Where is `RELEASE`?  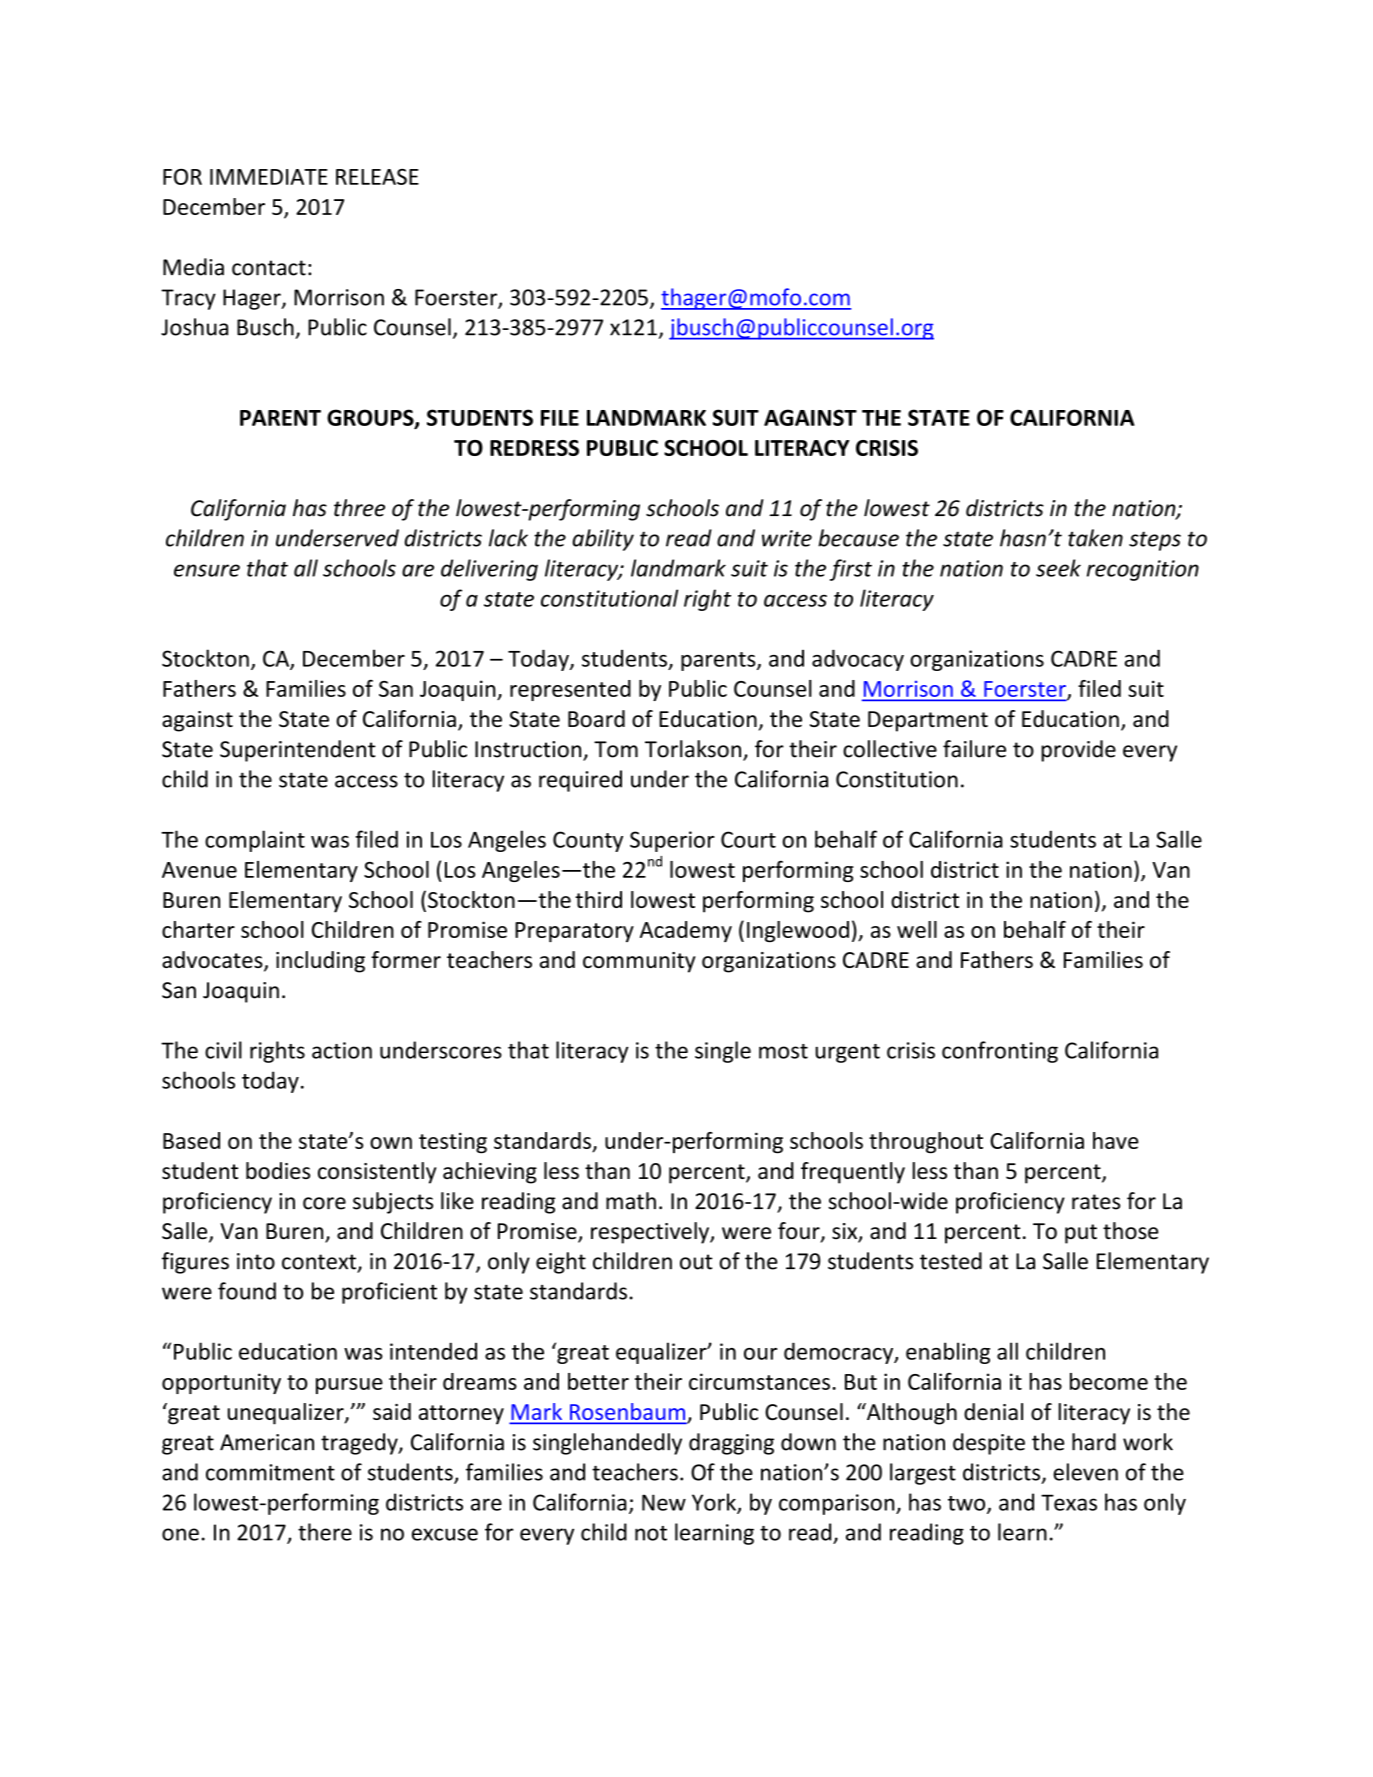 RELEASE is located at coordinates (377, 177).
